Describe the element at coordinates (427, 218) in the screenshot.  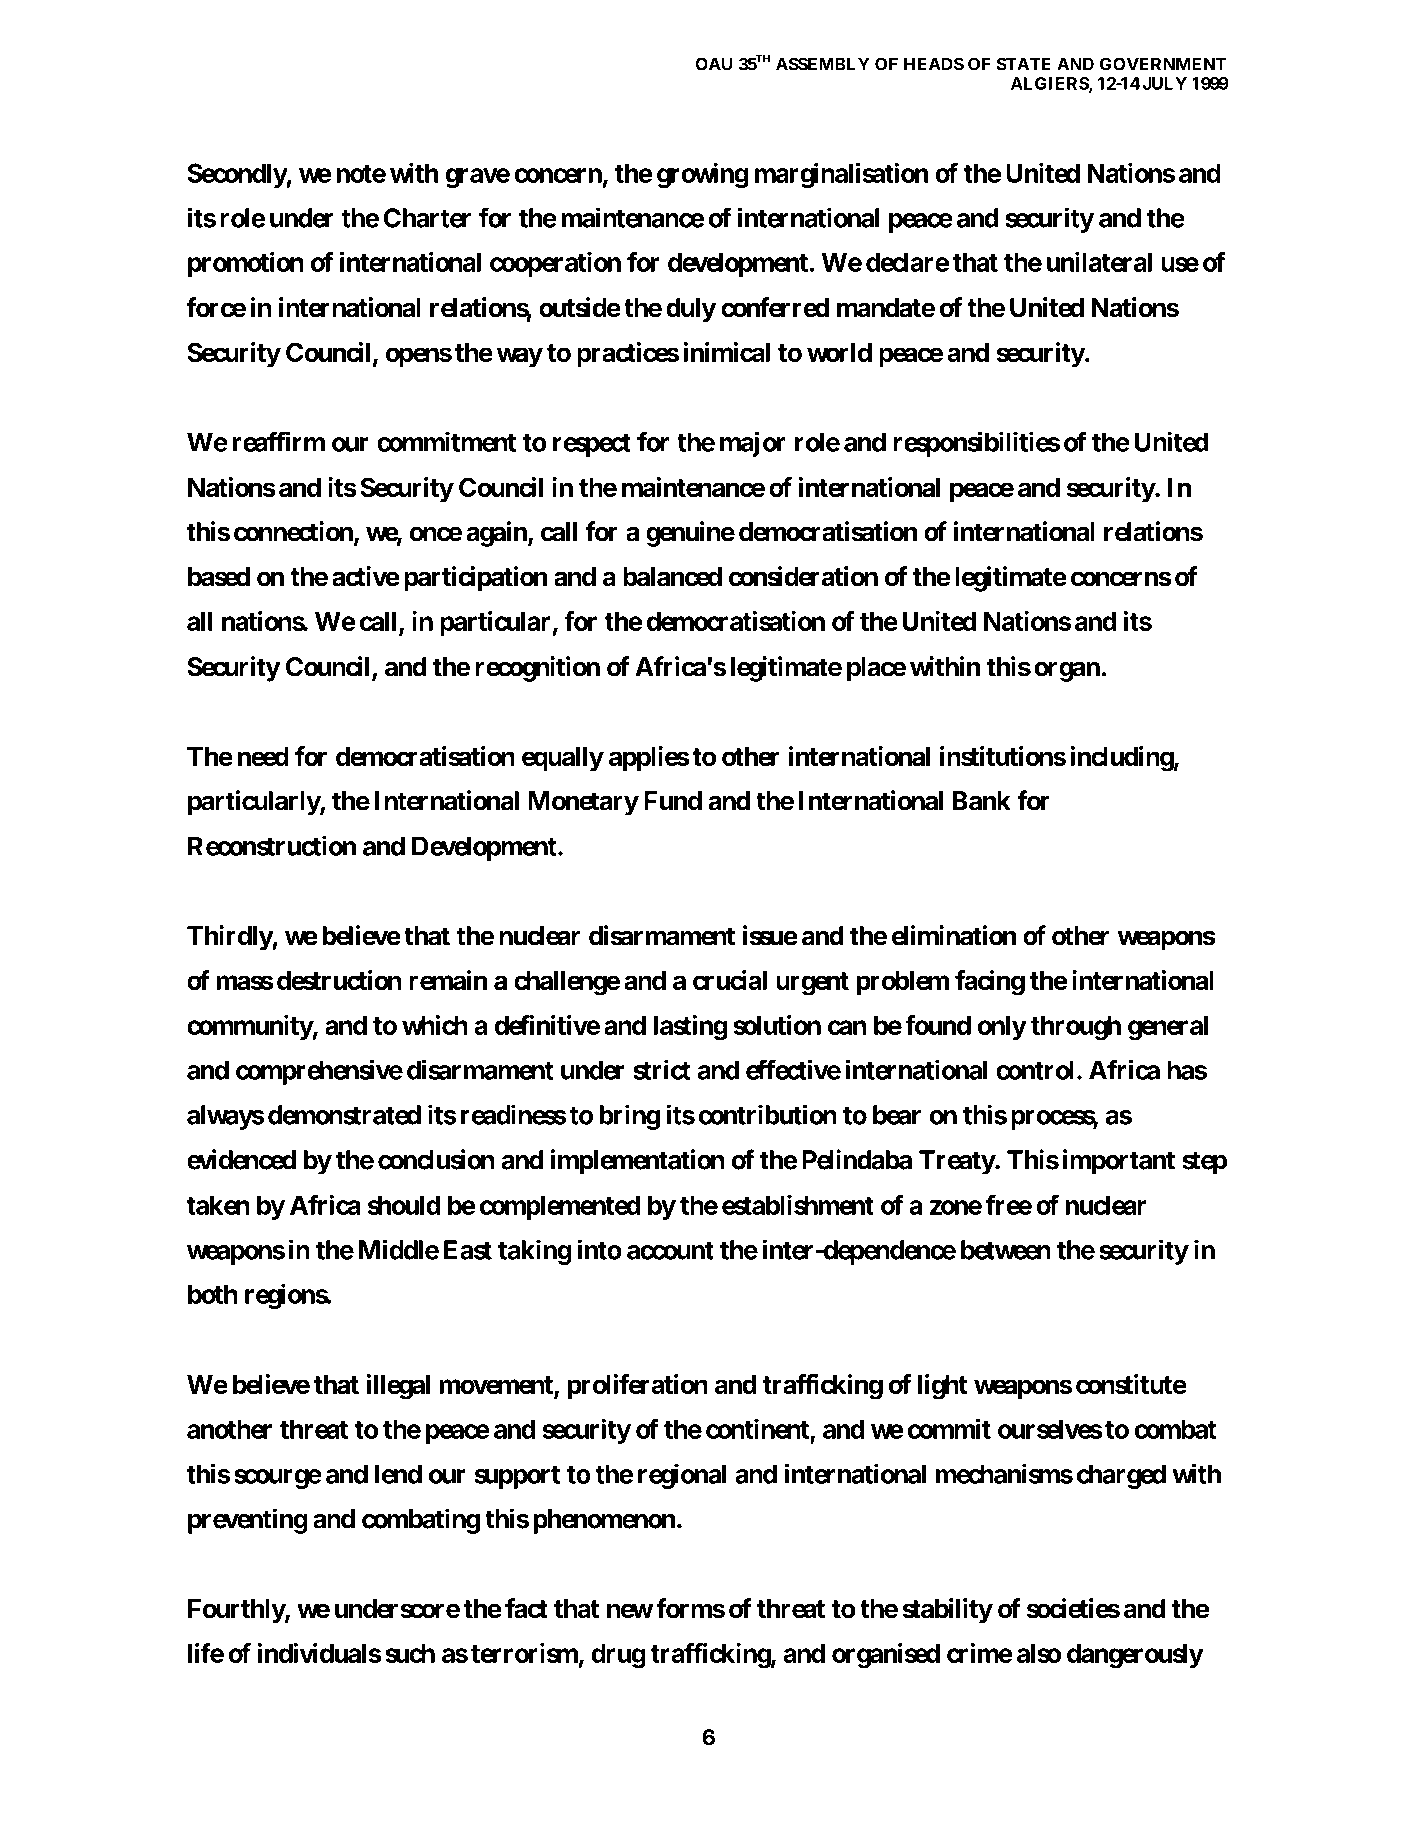
I see `Charter` at that location.
